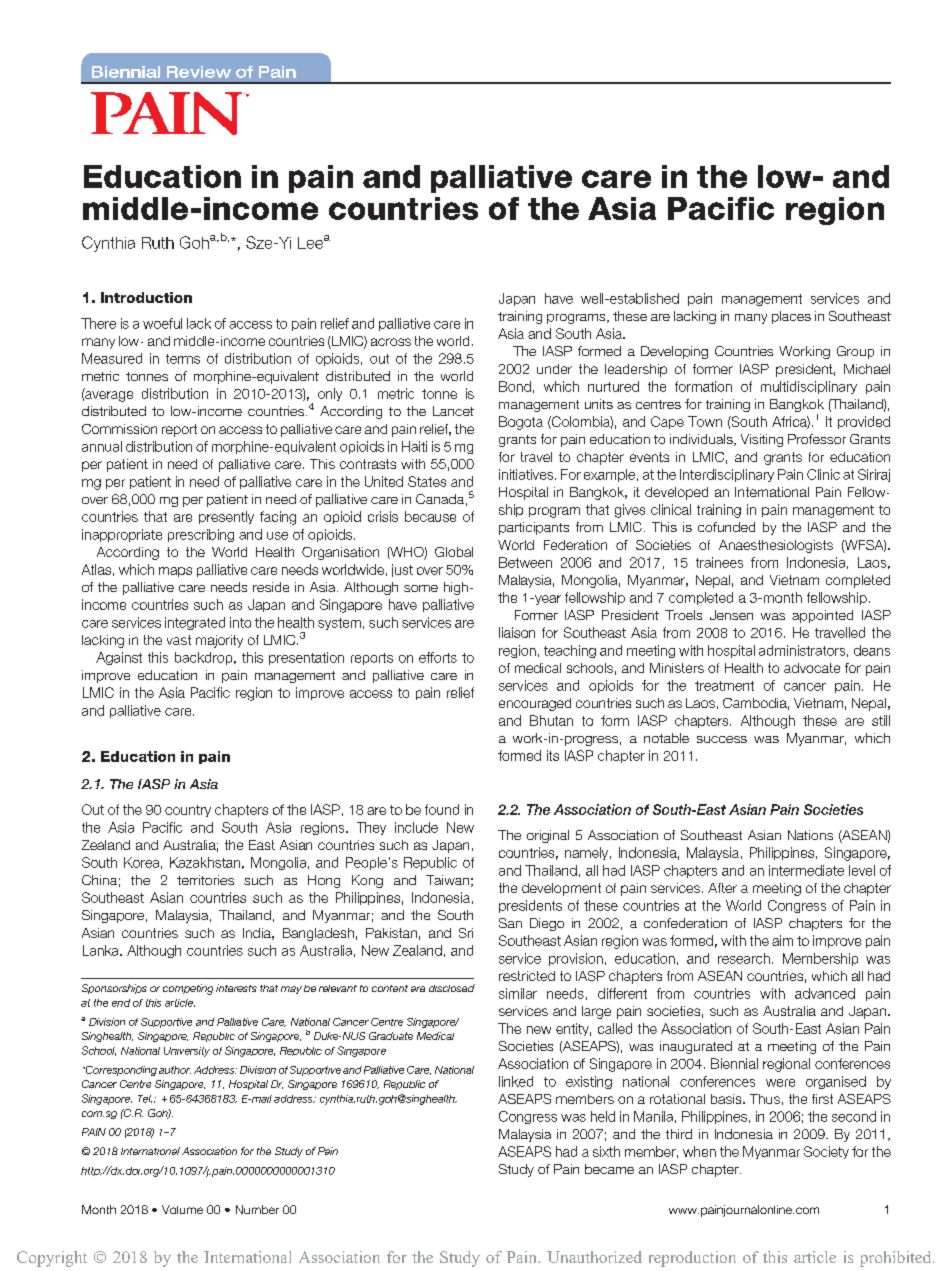  Describe the element at coordinates (199, 72) in the screenshot. I see `Review` at that location.
